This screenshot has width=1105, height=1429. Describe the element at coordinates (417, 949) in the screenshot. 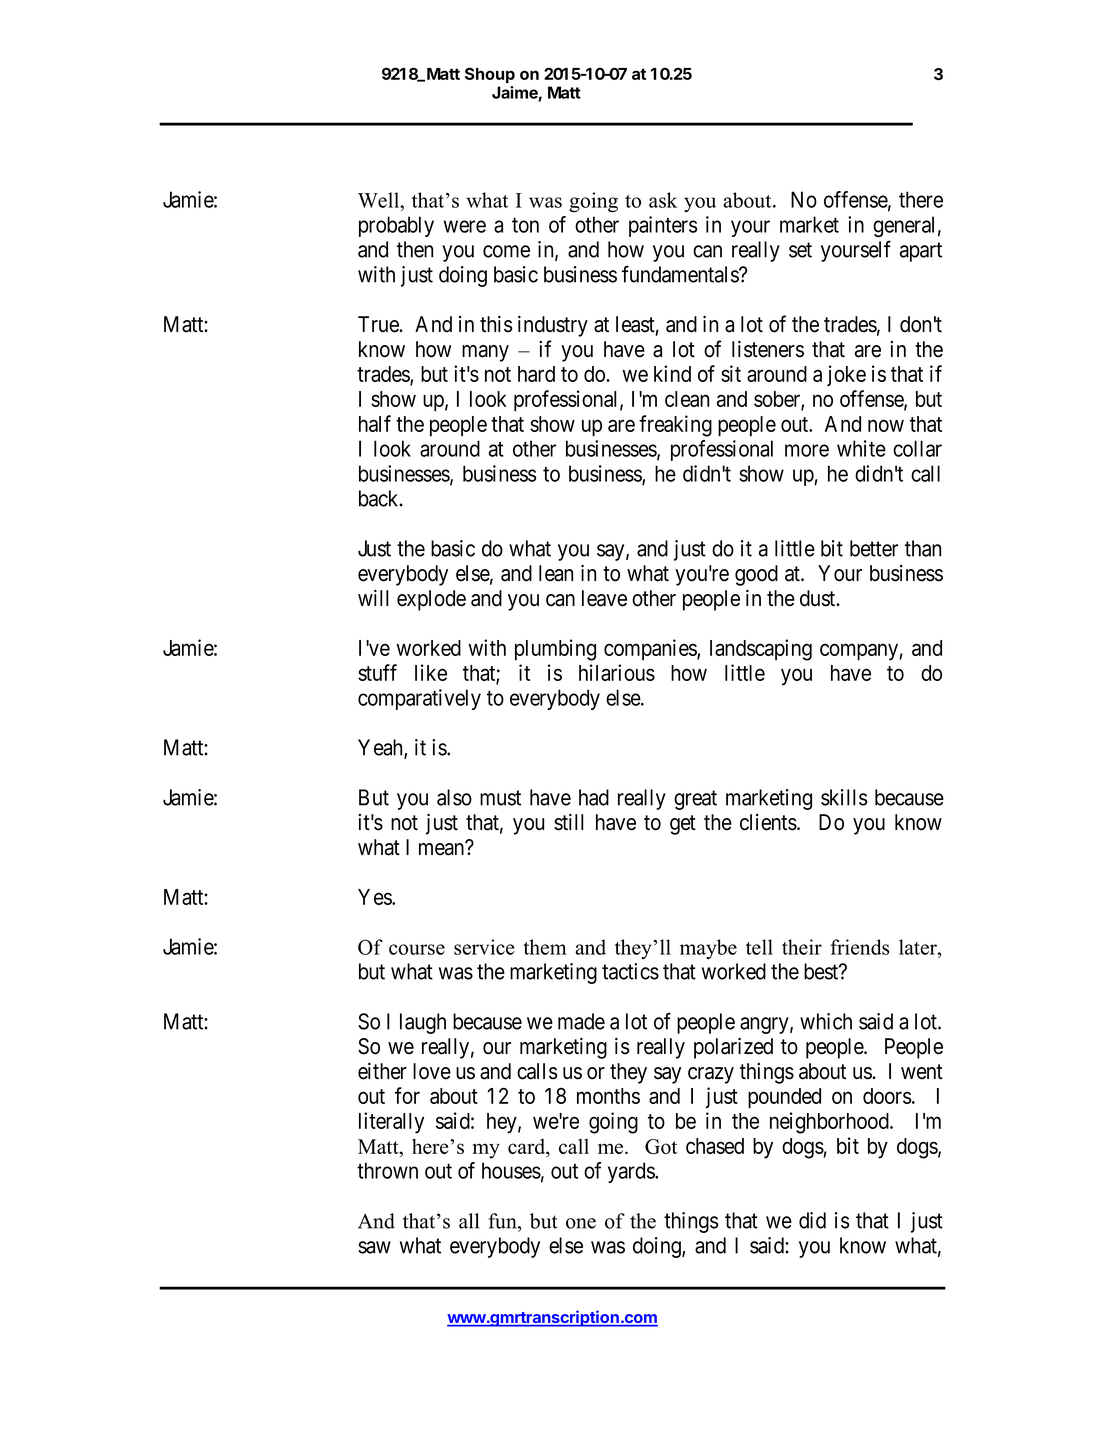

I see `course` at that location.
